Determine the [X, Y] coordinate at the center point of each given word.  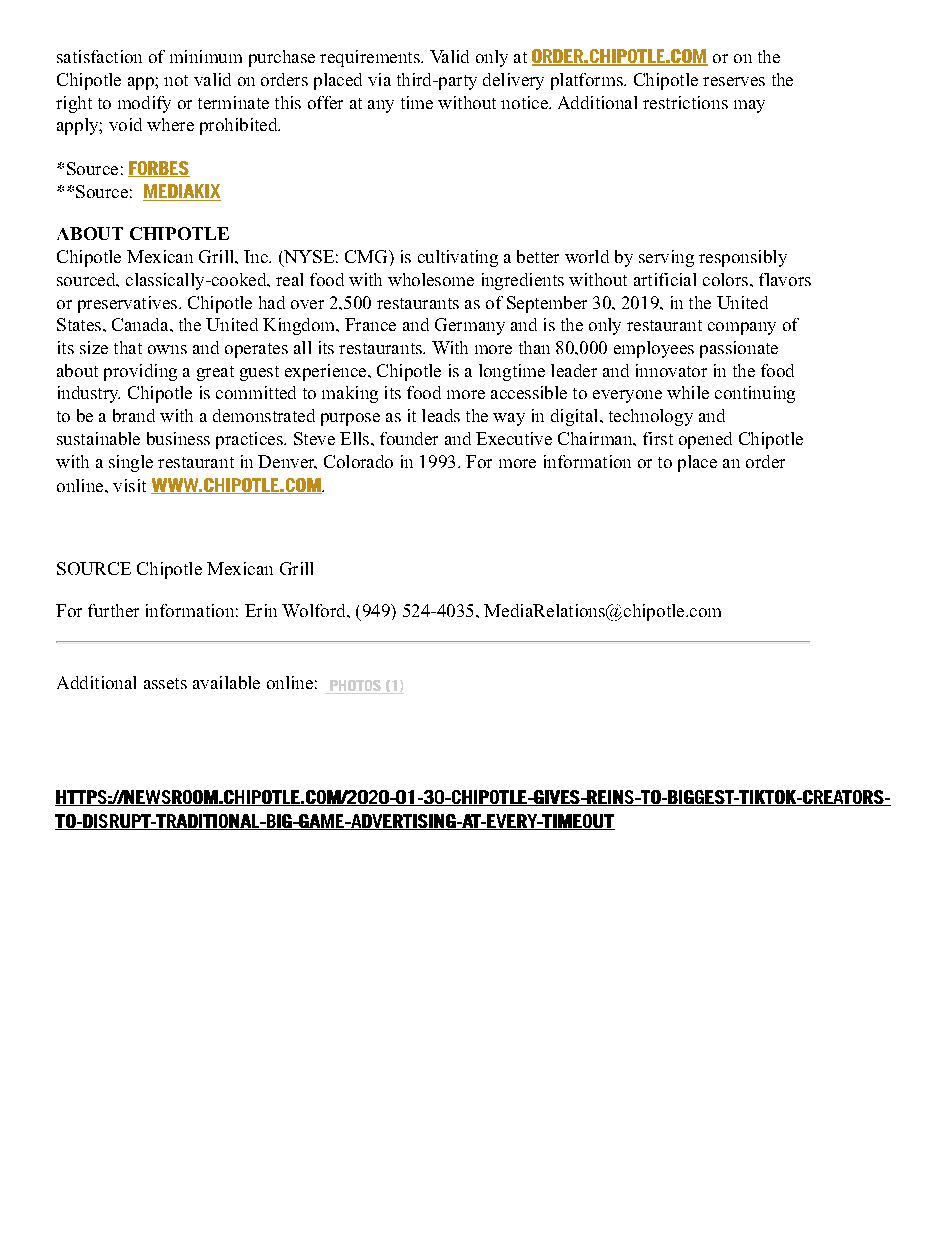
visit [129, 485]
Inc [257, 256]
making [350, 394]
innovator [671, 370]
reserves [734, 81]
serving [666, 258]
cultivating [458, 258]
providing [140, 372]
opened [705, 440]
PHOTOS [355, 687]
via [379, 79]
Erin [261, 610]
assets [165, 683]
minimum [206, 56]
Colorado [358, 461]
